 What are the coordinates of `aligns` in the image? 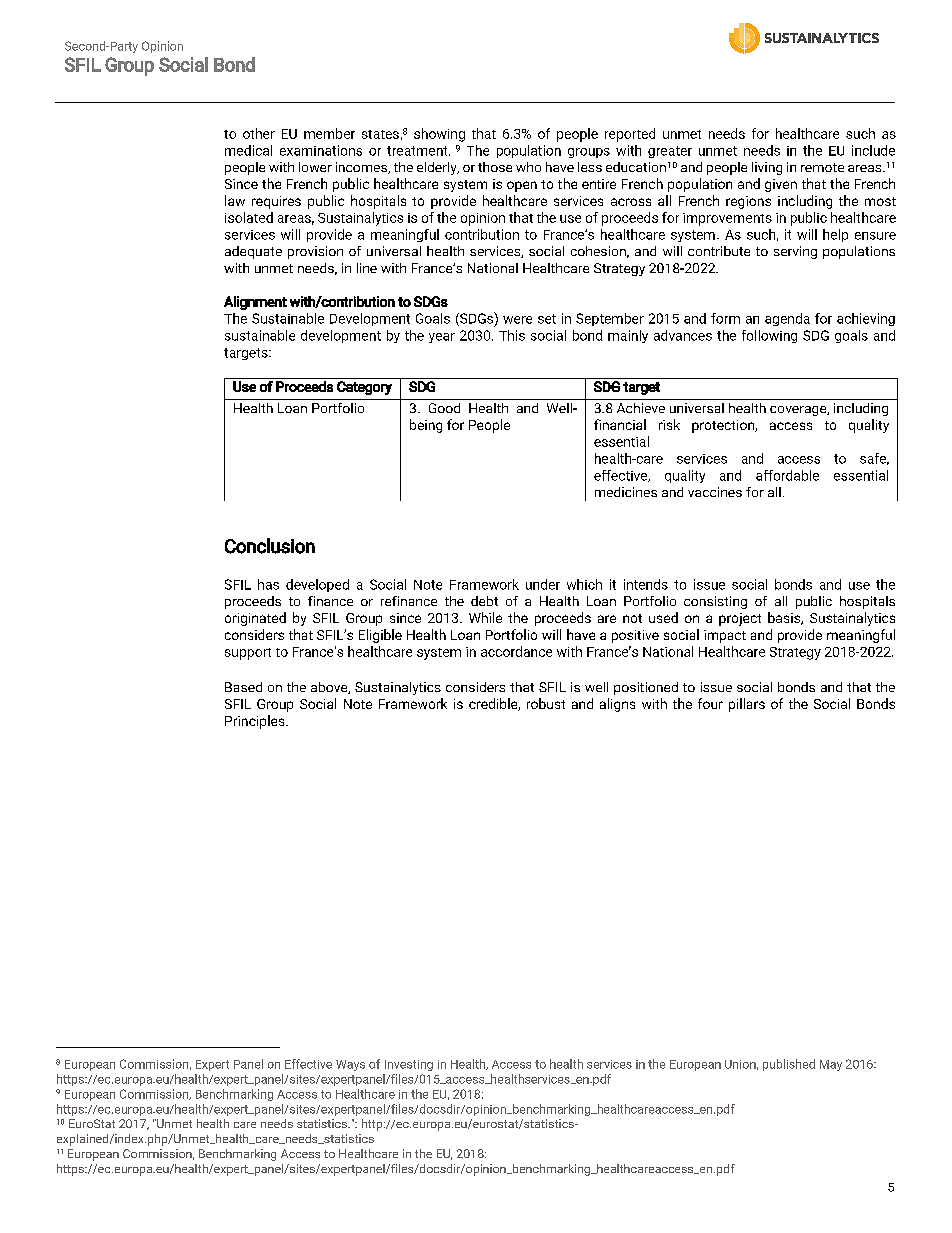 It's located at (617, 705).
